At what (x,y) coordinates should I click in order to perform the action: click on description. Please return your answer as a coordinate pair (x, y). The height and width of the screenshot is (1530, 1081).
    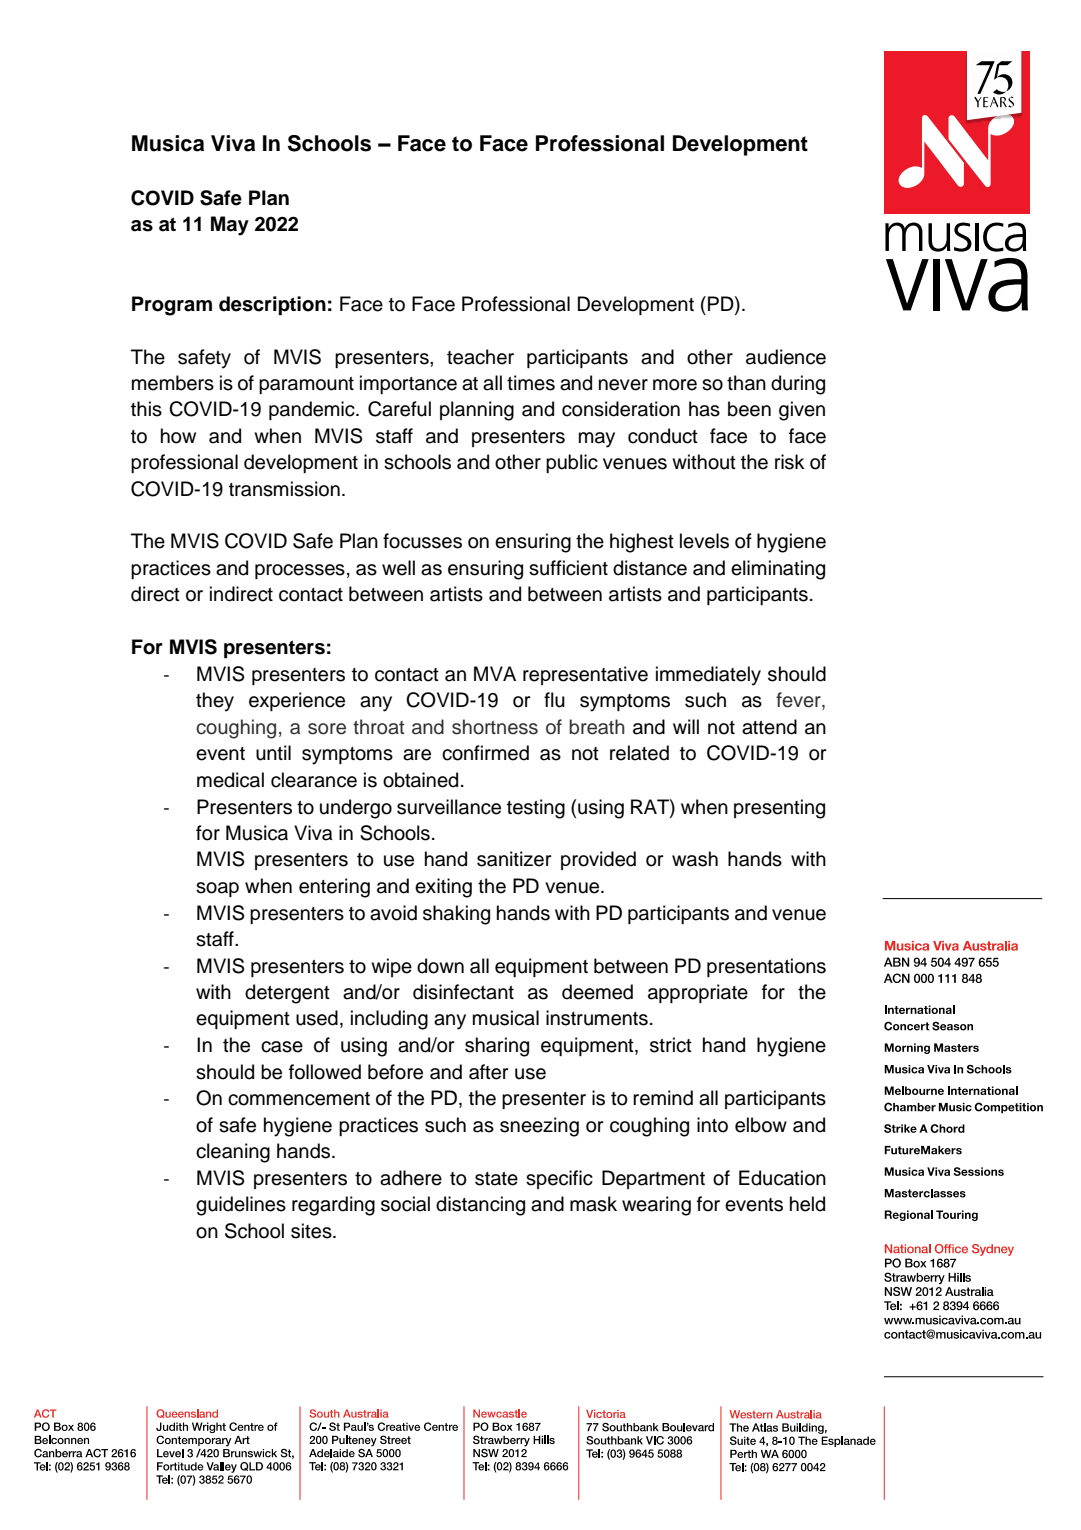
    Looking at the image, I should click on (272, 305).
